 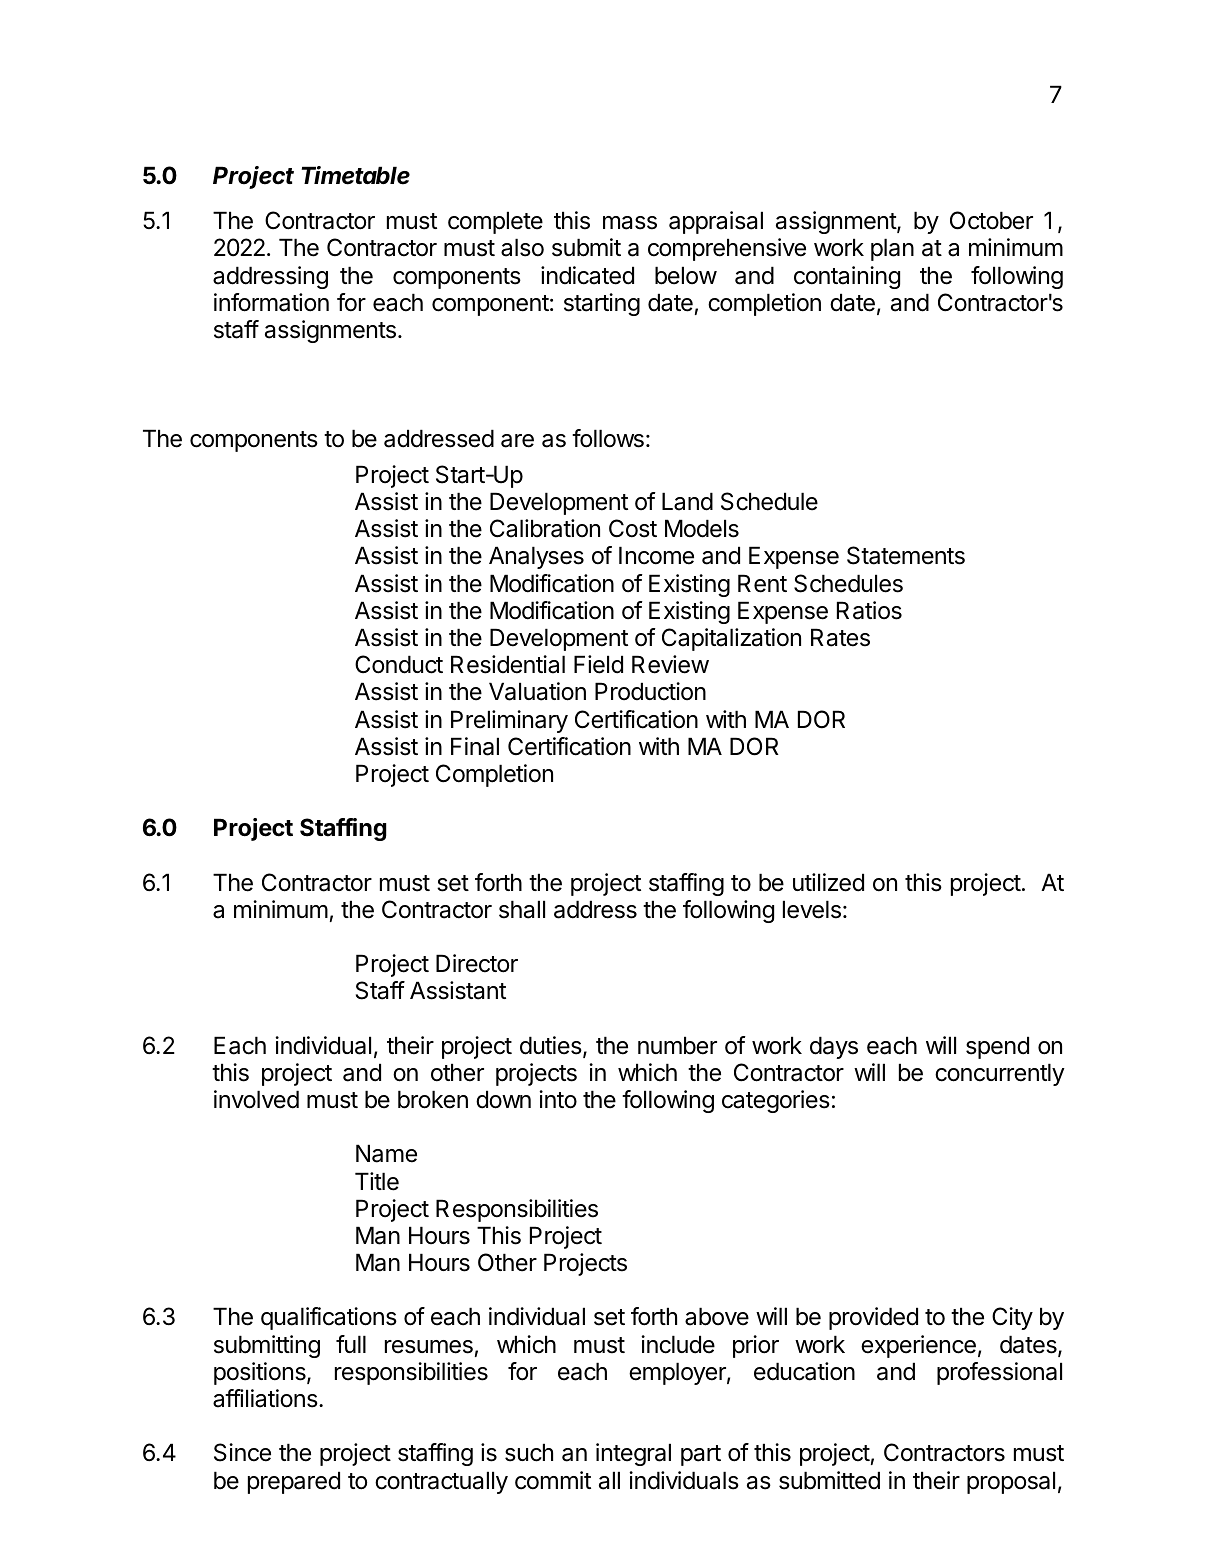 What do you see at coordinates (997, 1047) in the screenshot?
I see `spend` at bounding box center [997, 1047].
